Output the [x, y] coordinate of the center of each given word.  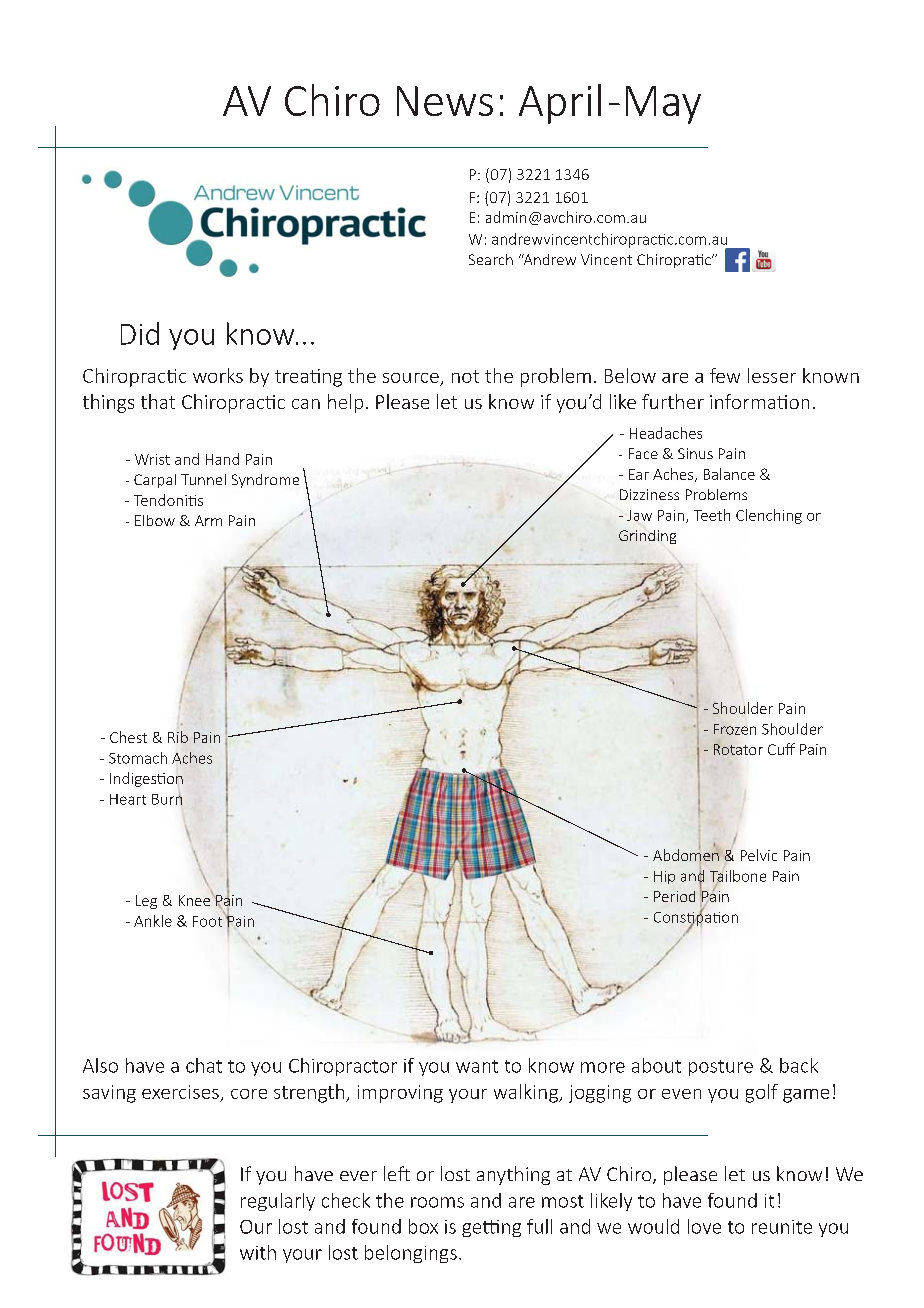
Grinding [647, 537]
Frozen [735, 729]
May [663, 105]
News [445, 101]
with [258, 1252]
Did [140, 333]
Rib [178, 737]
